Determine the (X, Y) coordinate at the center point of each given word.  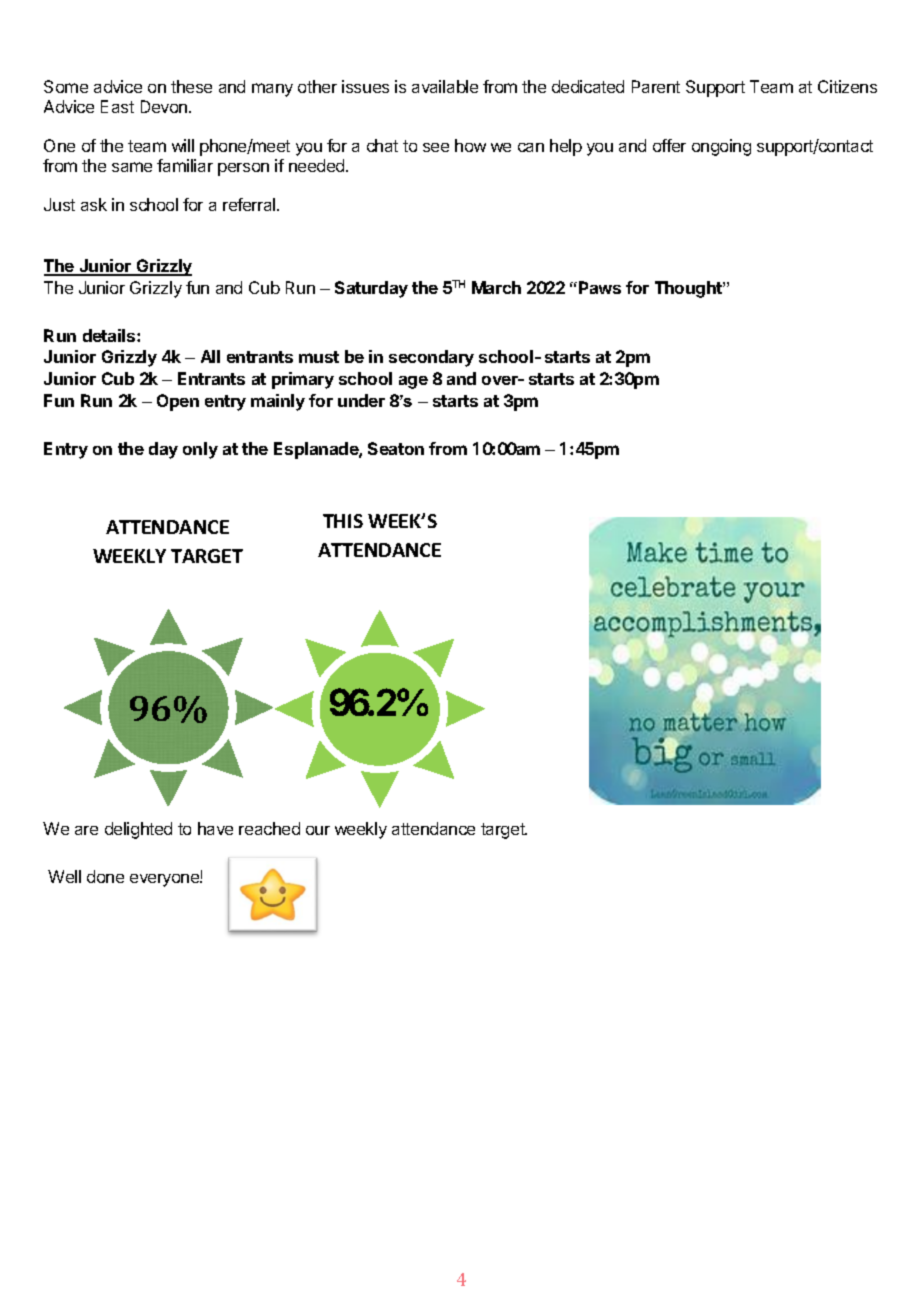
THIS (343, 521)
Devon (165, 106)
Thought (689, 289)
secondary (431, 358)
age (413, 382)
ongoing (721, 147)
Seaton (396, 448)
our (318, 830)
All (210, 356)
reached (269, 828)
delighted (138, 830)
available (445, 86)
